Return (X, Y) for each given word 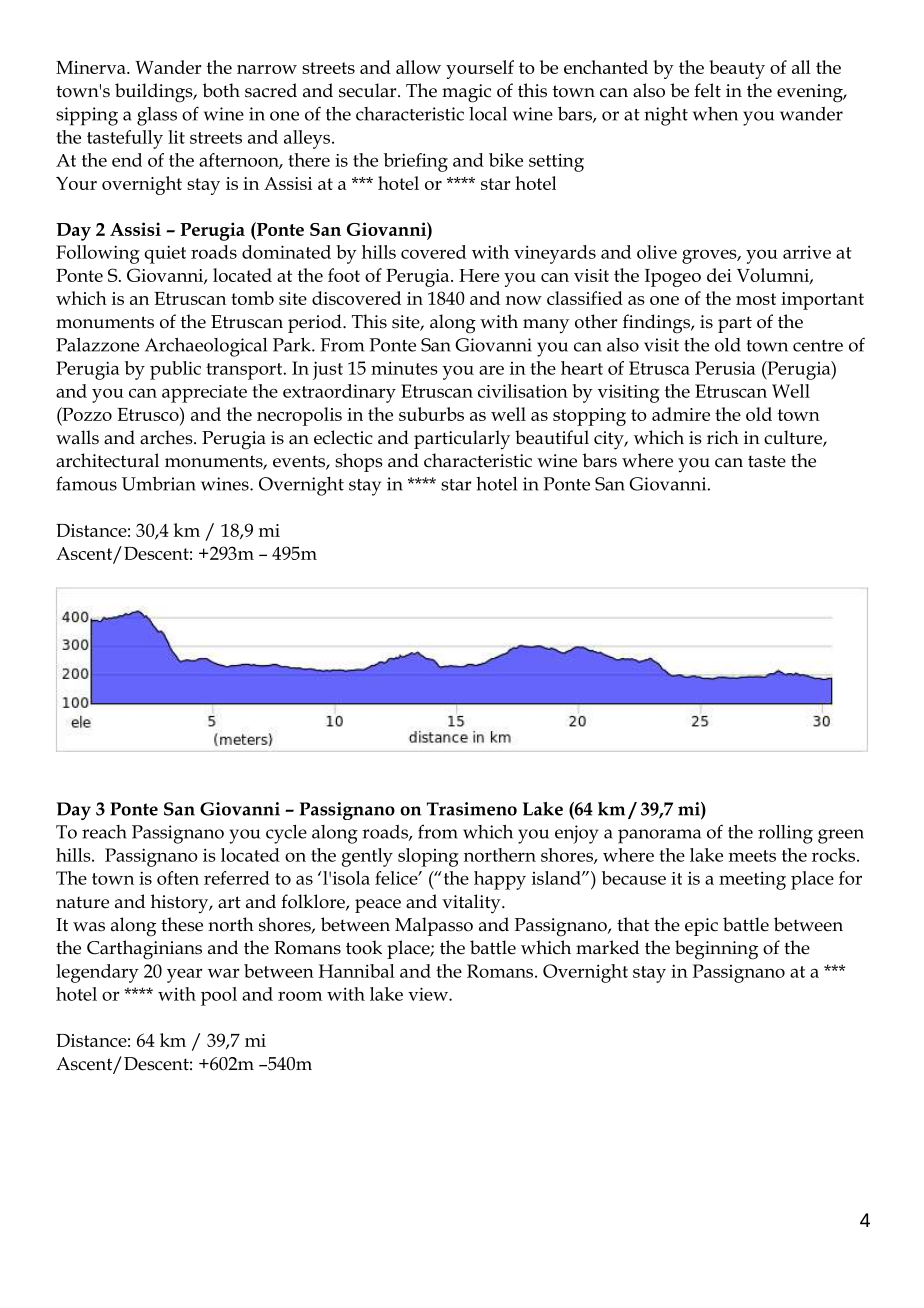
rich (723, 437)
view (429, 994)
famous (86, 483)
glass (157, 116)
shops (359, 462)
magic (466, 93)
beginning (716, 950)
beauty (737, 69)
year (185, 975)
